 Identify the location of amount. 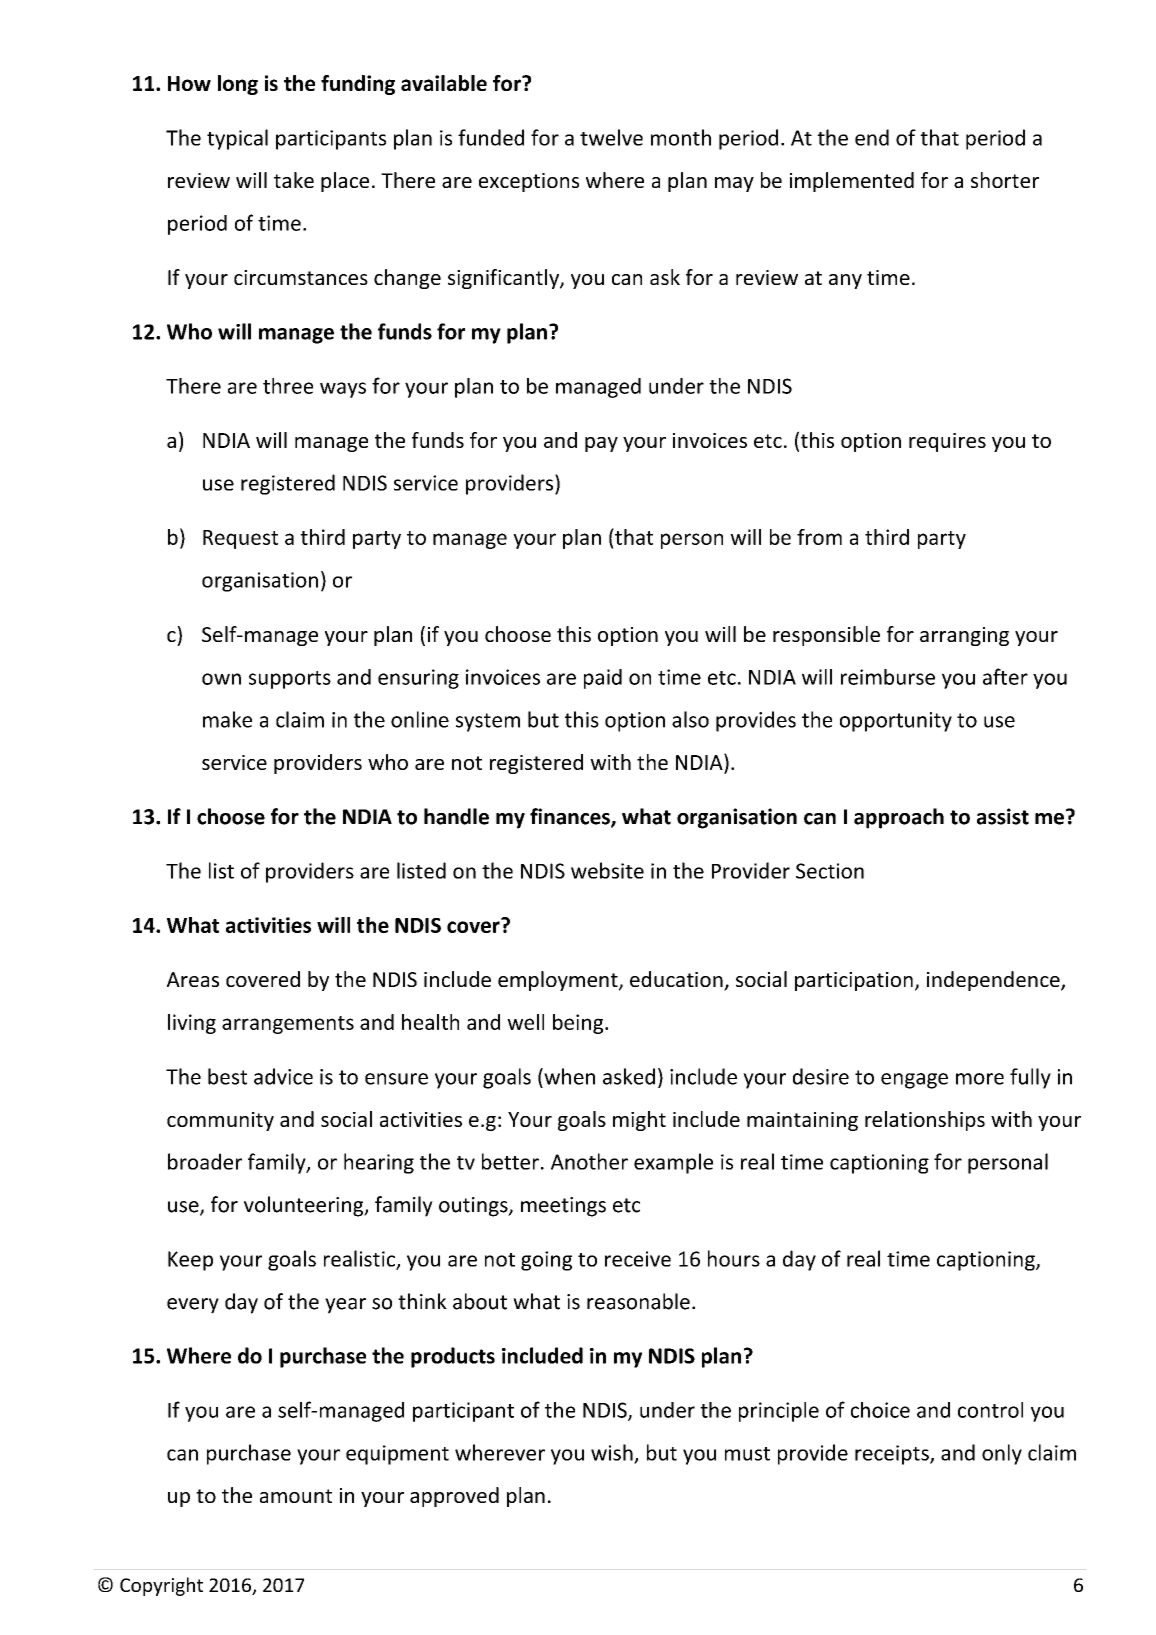
(296, 1496).
